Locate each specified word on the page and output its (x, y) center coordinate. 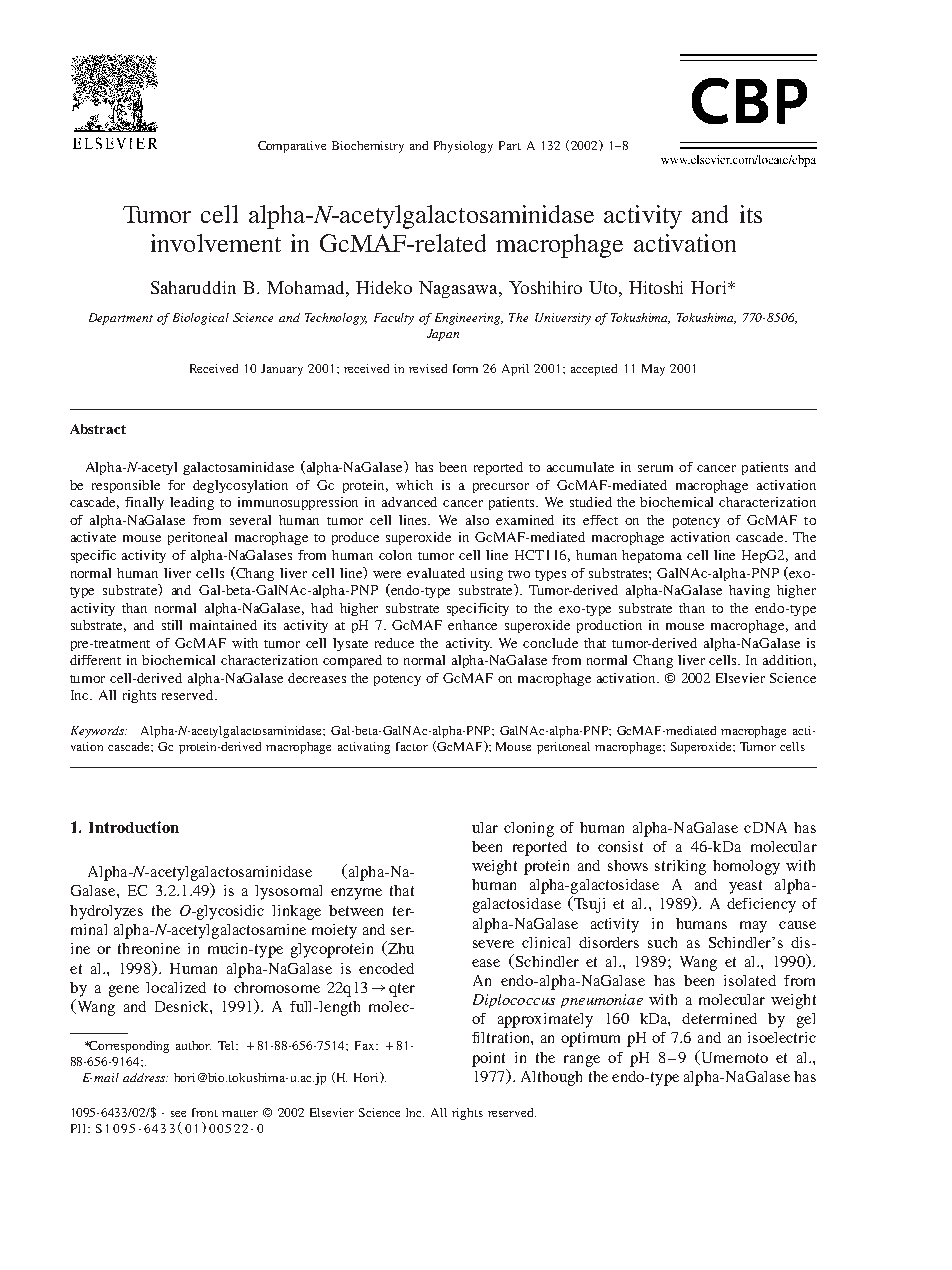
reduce (394, 643)
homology (746, 867)
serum (655, 468)
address (145, 1077)
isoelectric (782, 1037)
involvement (216, 243)
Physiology (463, 147)
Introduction (134, 827)
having (749, 591)
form (465, 368)
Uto (604, 287)
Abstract (98, 429)
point (488, 1059)
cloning (529, 829)
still (172, 625)
